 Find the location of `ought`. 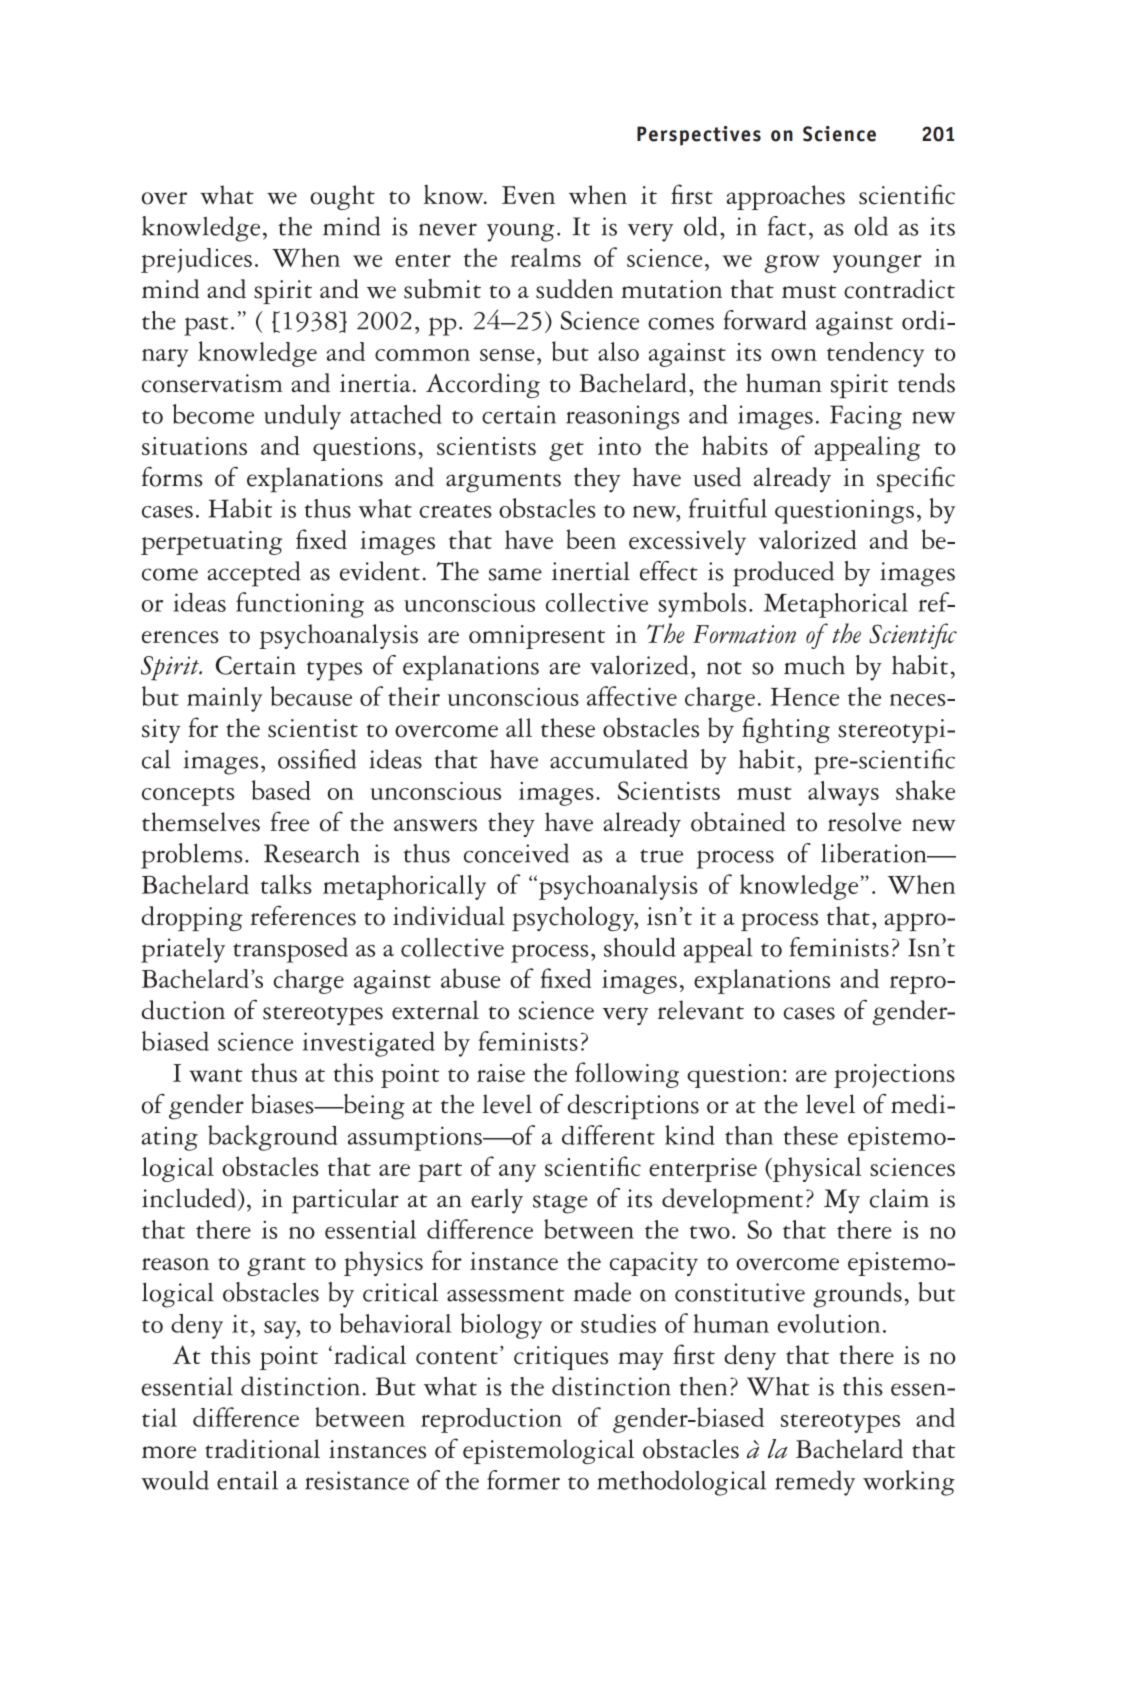

ought is located at coordinates (342, 197).
